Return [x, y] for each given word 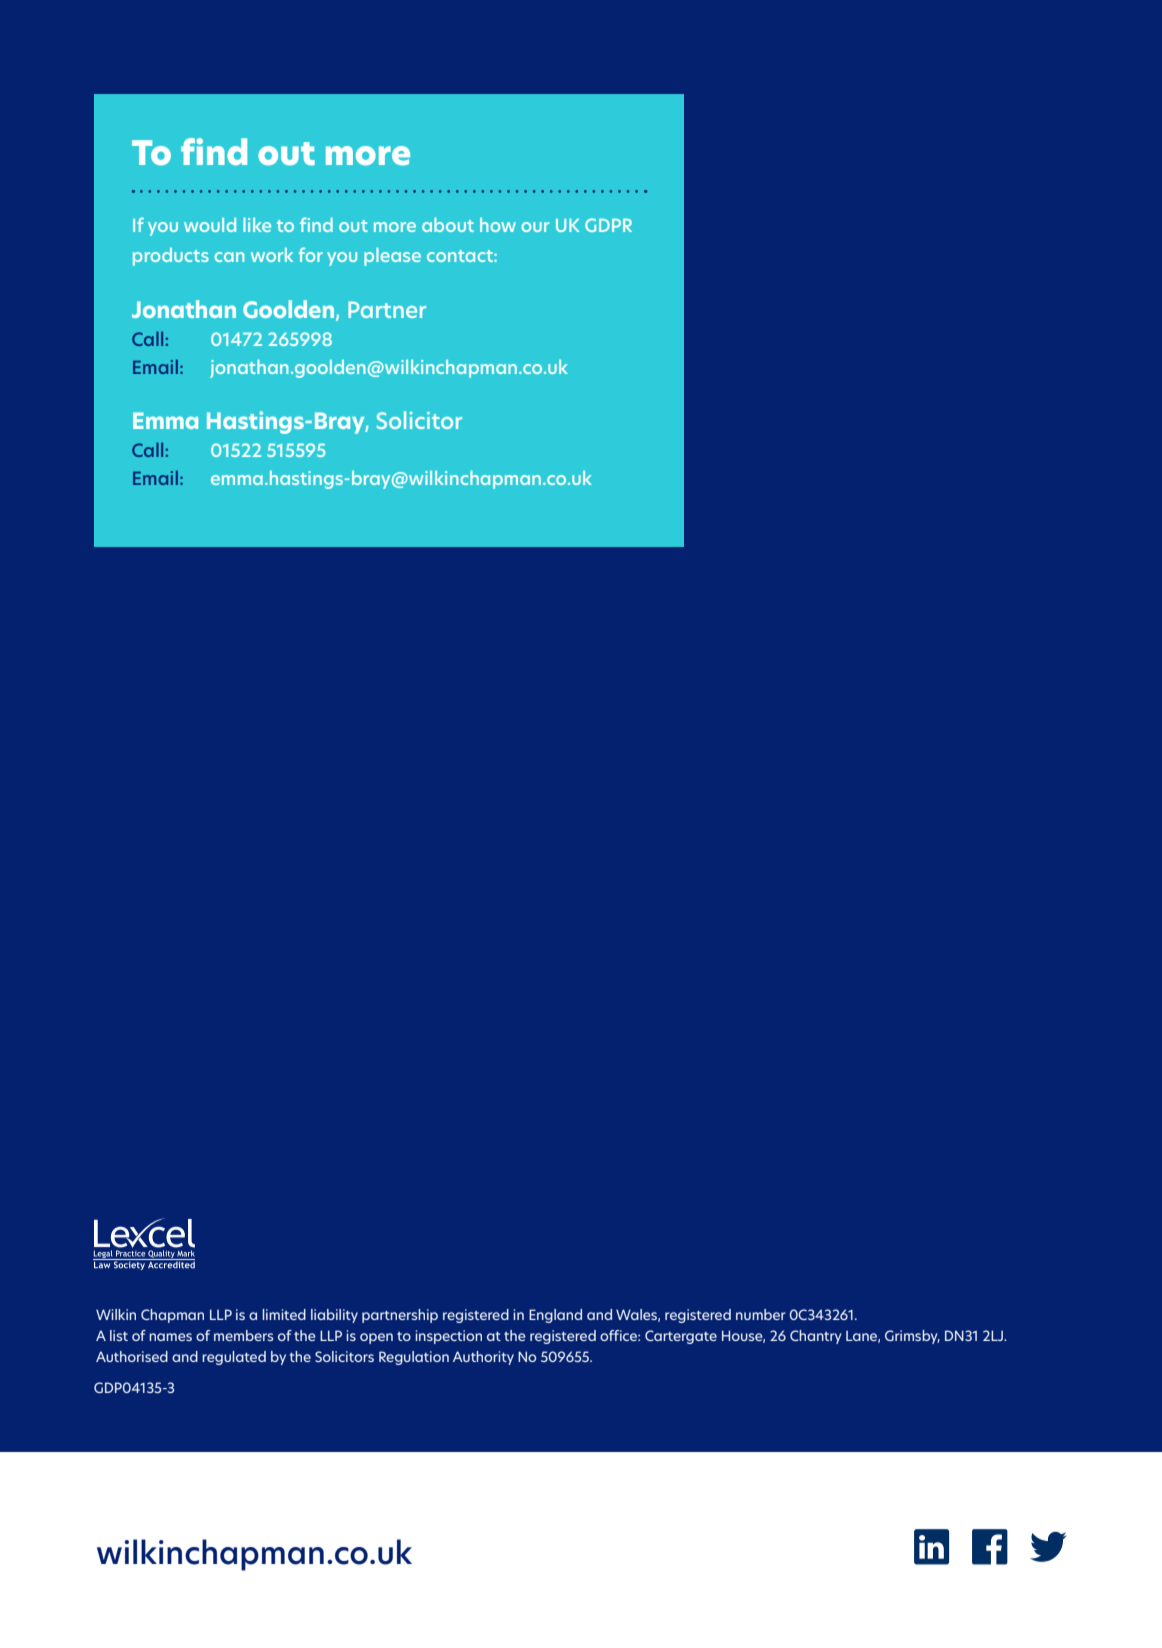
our [535, 227]
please [392, 257]
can [229, 257]
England [555, 1316]
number [761, 1314]
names [170, 1337]
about [448, 225]
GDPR [608, 225]
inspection [448, 1337]
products [171, 257]
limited [284, 1314]
